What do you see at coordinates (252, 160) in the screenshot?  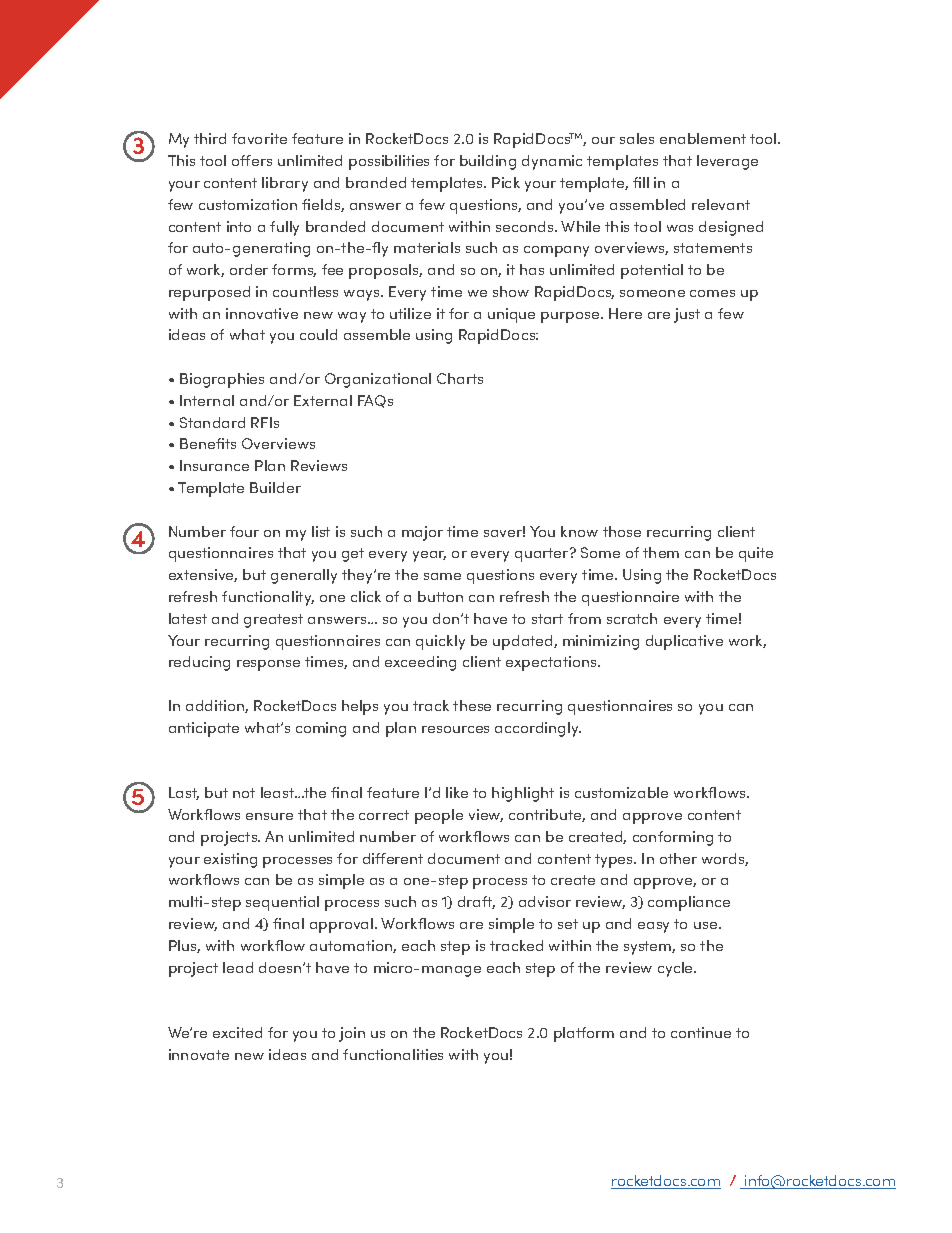 I see `offers` at bounding box center [252, 160].
